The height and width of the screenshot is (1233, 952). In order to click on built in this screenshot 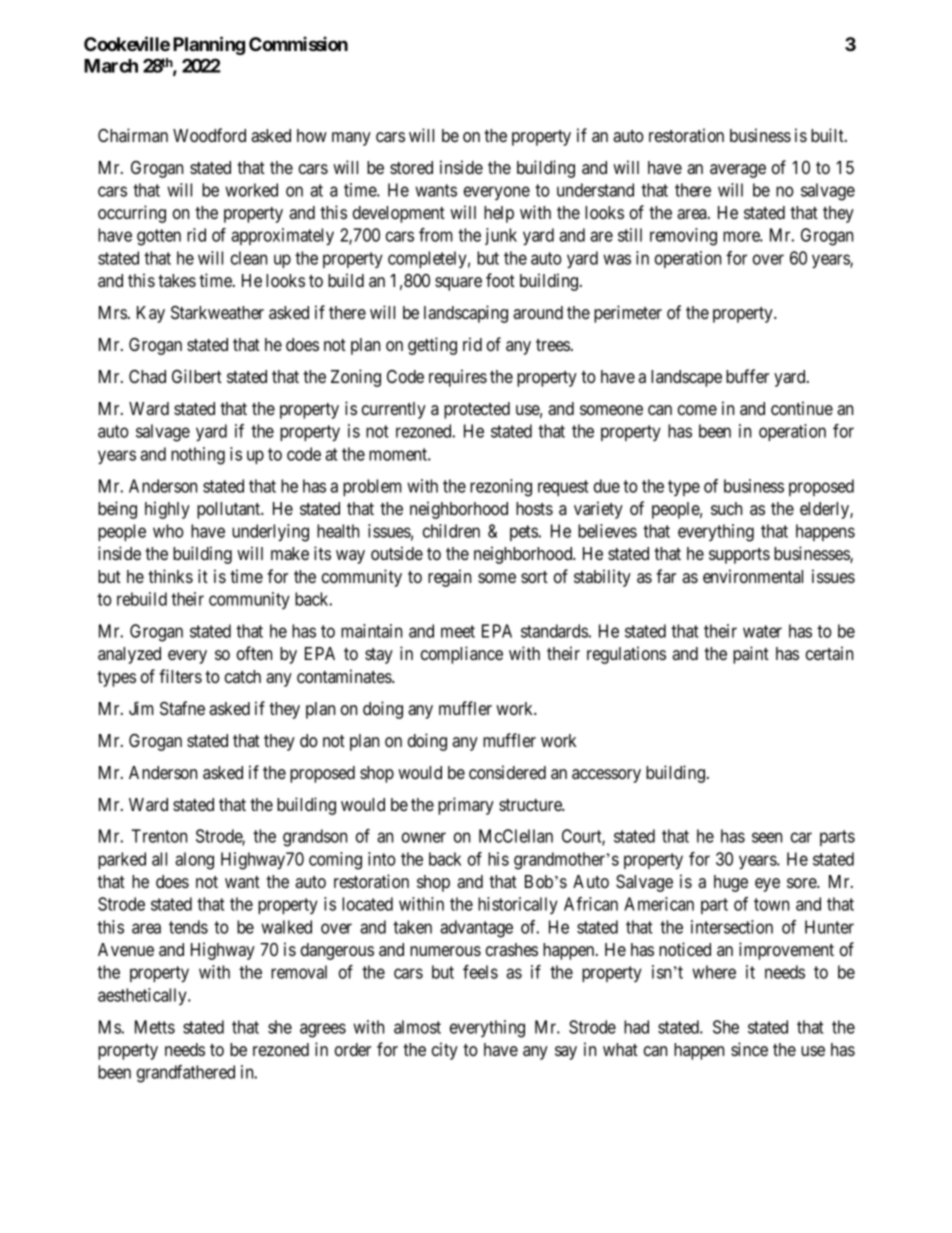, I will do `click(828, 135)`.
